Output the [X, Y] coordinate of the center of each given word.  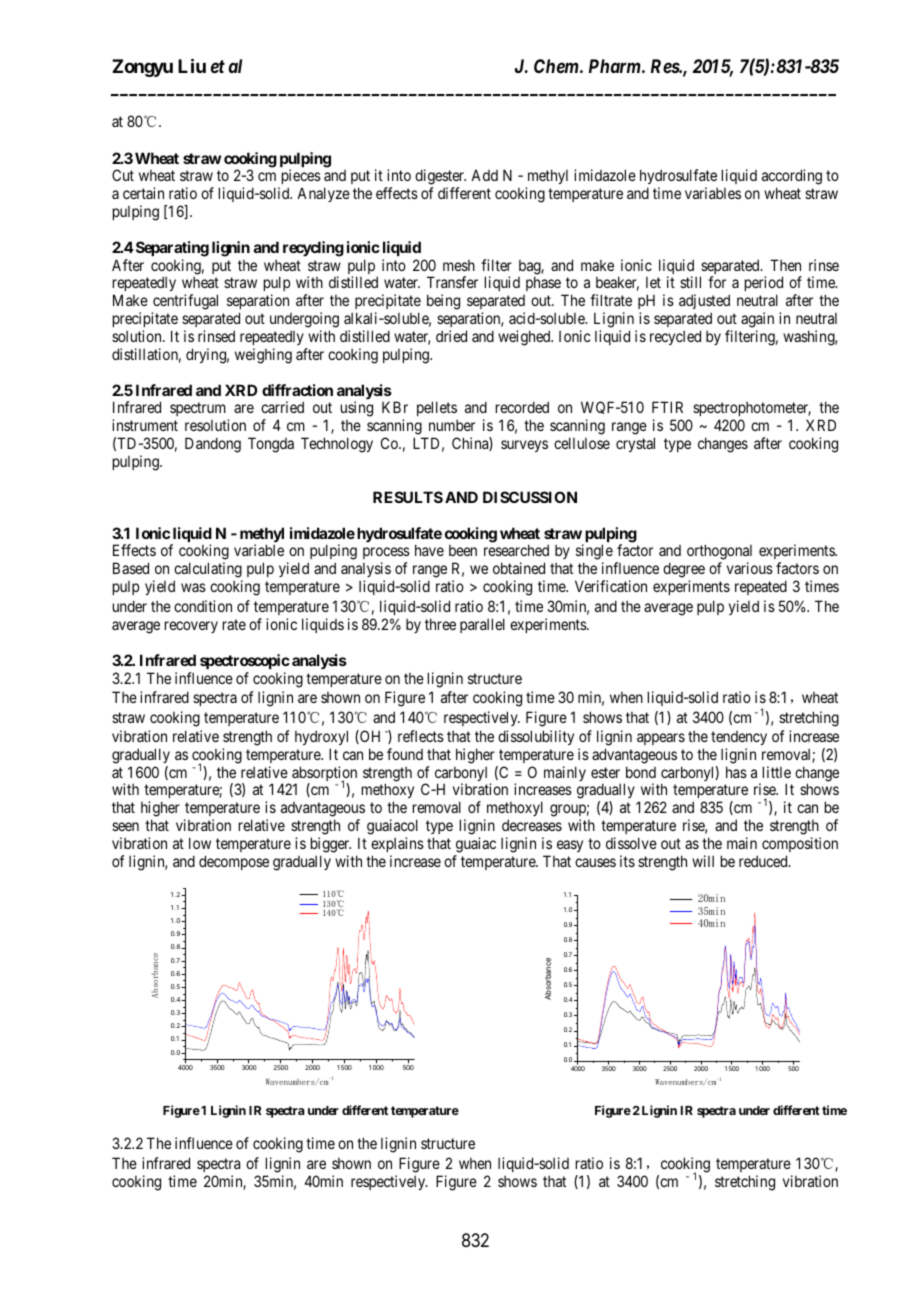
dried [451, 336]
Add [484, 175]
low [200, 843]
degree [684, 571]
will [703, 861]
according [792, 178]
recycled [675, 337]
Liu [192, 65]
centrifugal [185, 302]
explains [397, 844]
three [440, 624]
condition [203, 606]
